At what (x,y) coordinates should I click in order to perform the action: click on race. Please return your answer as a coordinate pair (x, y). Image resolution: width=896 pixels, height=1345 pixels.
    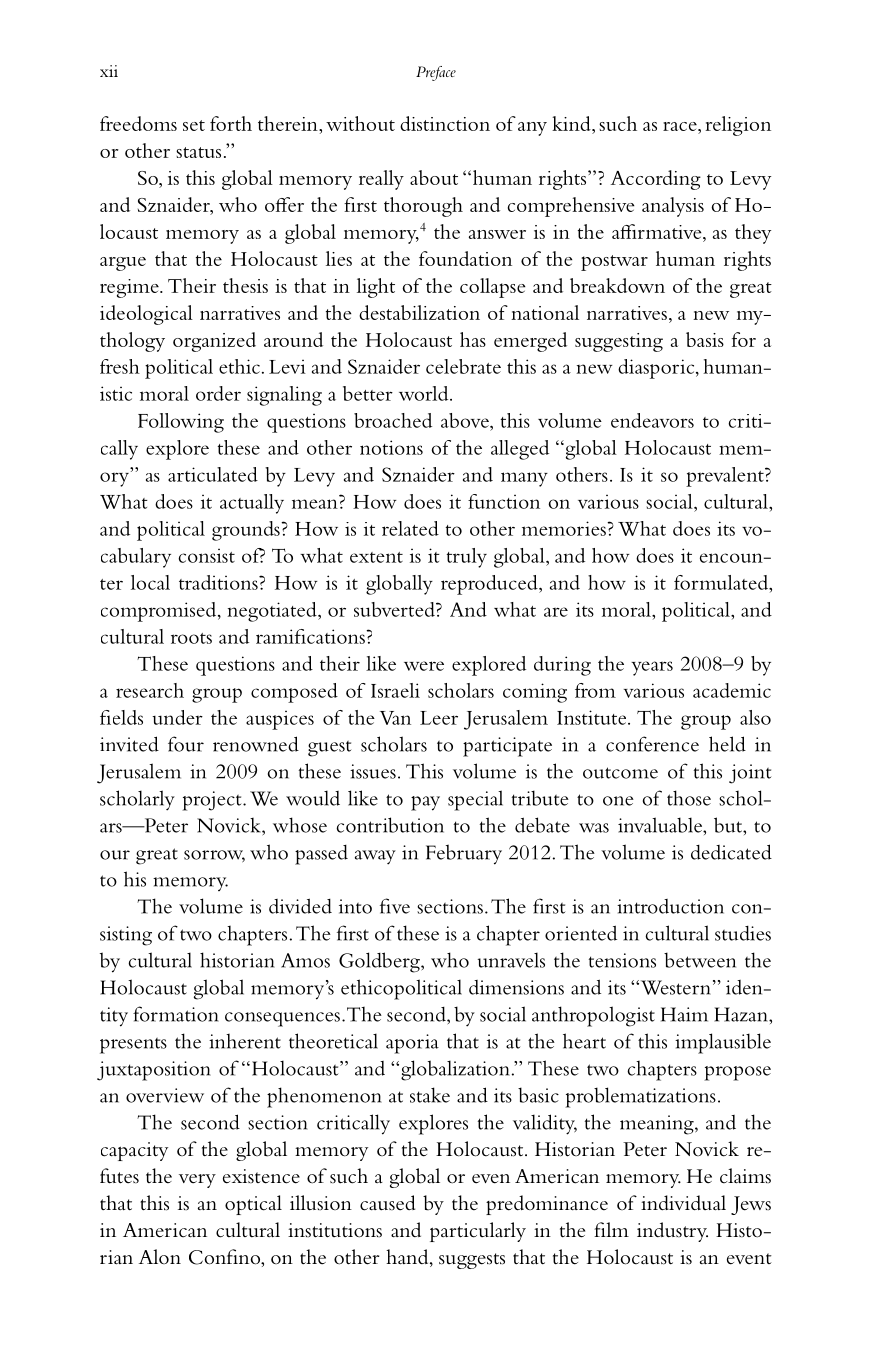
    Looking at the image, I should click on (681, 126).
